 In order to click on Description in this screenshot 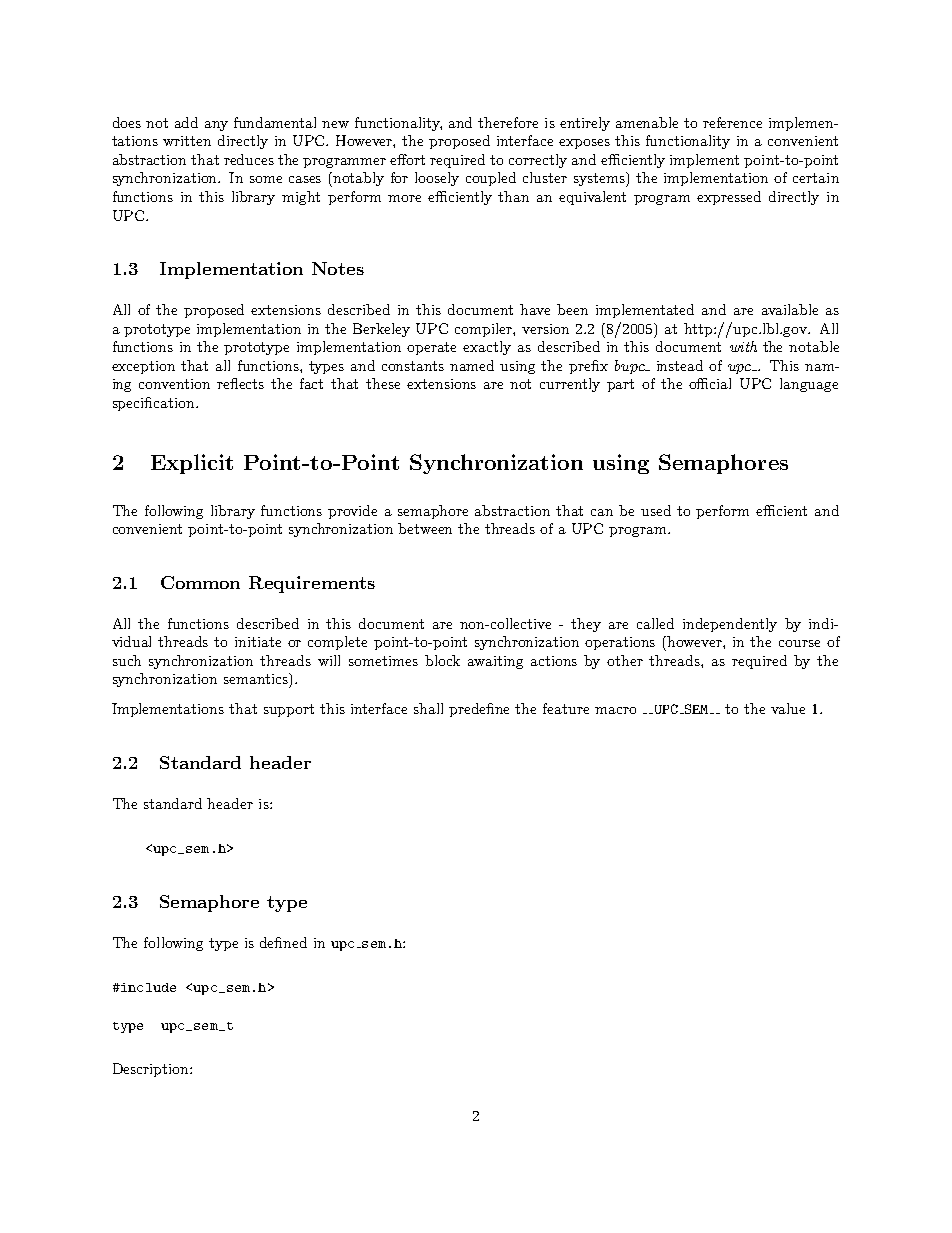, I will do `click(152, 1070)`.
